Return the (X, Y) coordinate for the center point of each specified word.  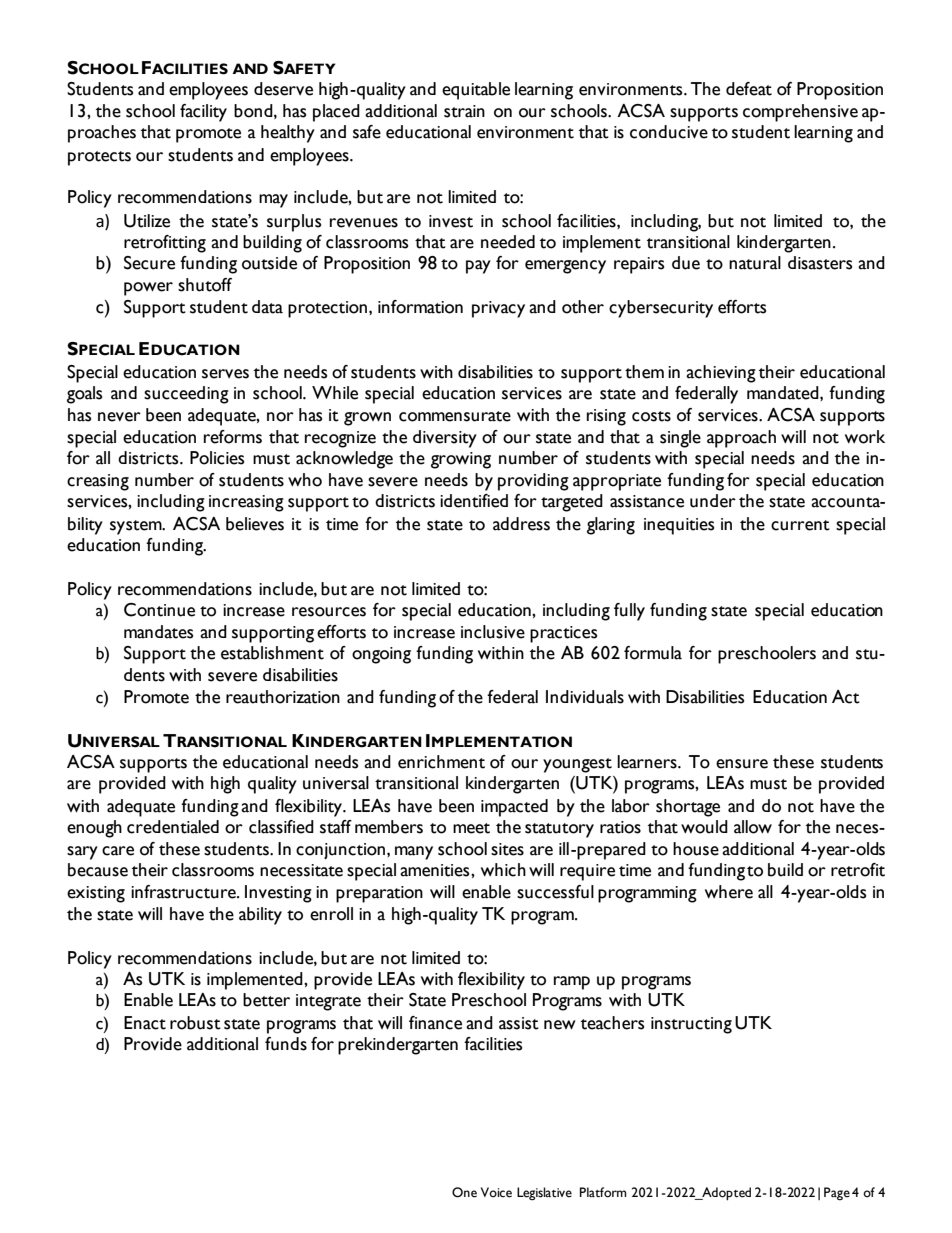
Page (837, 1194)
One (464, 1192)
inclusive (493, 632)
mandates (158, 632)
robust (195, 1023)
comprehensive (800, 113)
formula (653, 653)
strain (464, 111)
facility (203, 113)
